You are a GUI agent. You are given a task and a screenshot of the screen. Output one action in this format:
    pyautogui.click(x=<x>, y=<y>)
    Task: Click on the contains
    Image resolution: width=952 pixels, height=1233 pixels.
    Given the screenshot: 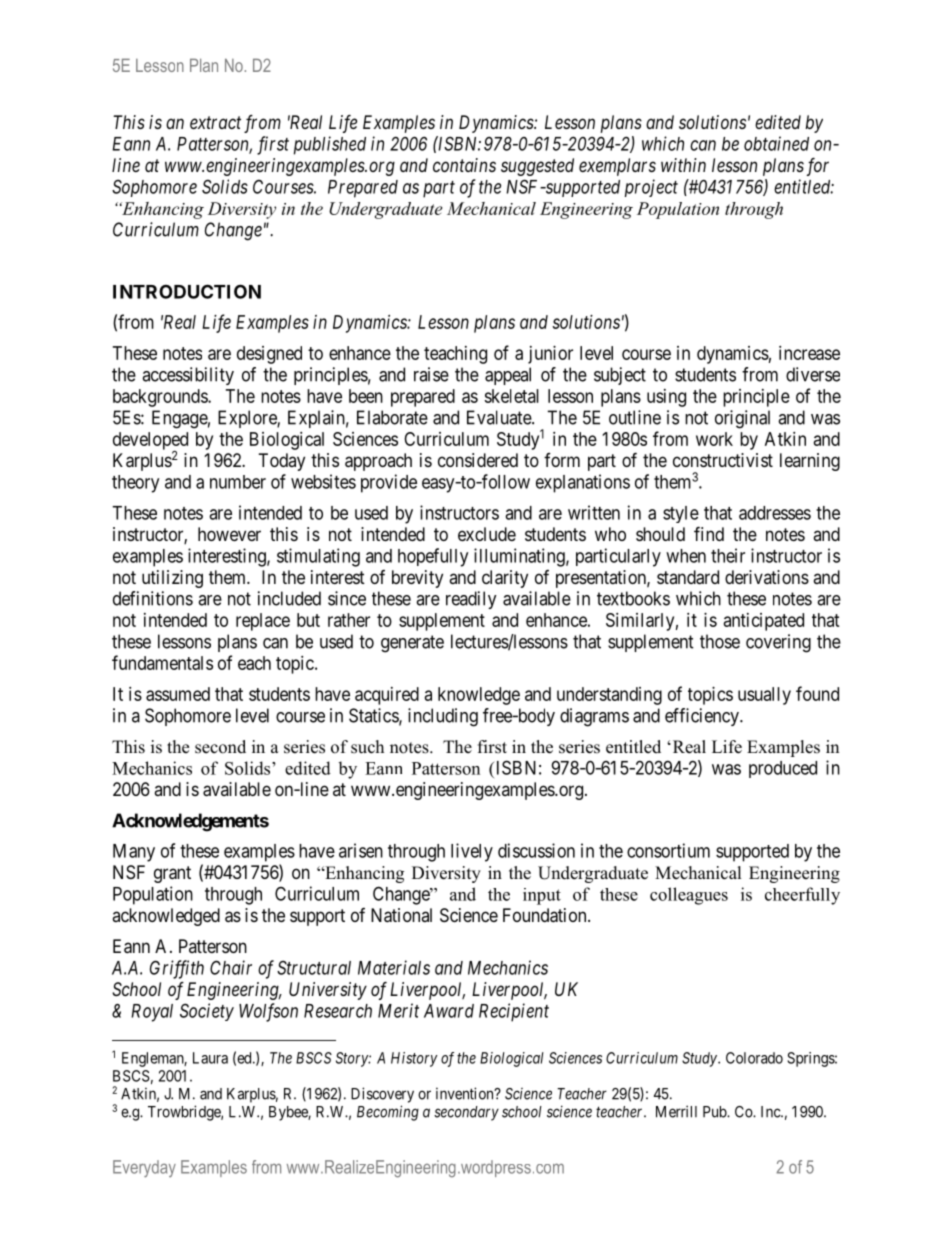 What is the action you would take?
    pyautogui.click(x=464, y=165)
